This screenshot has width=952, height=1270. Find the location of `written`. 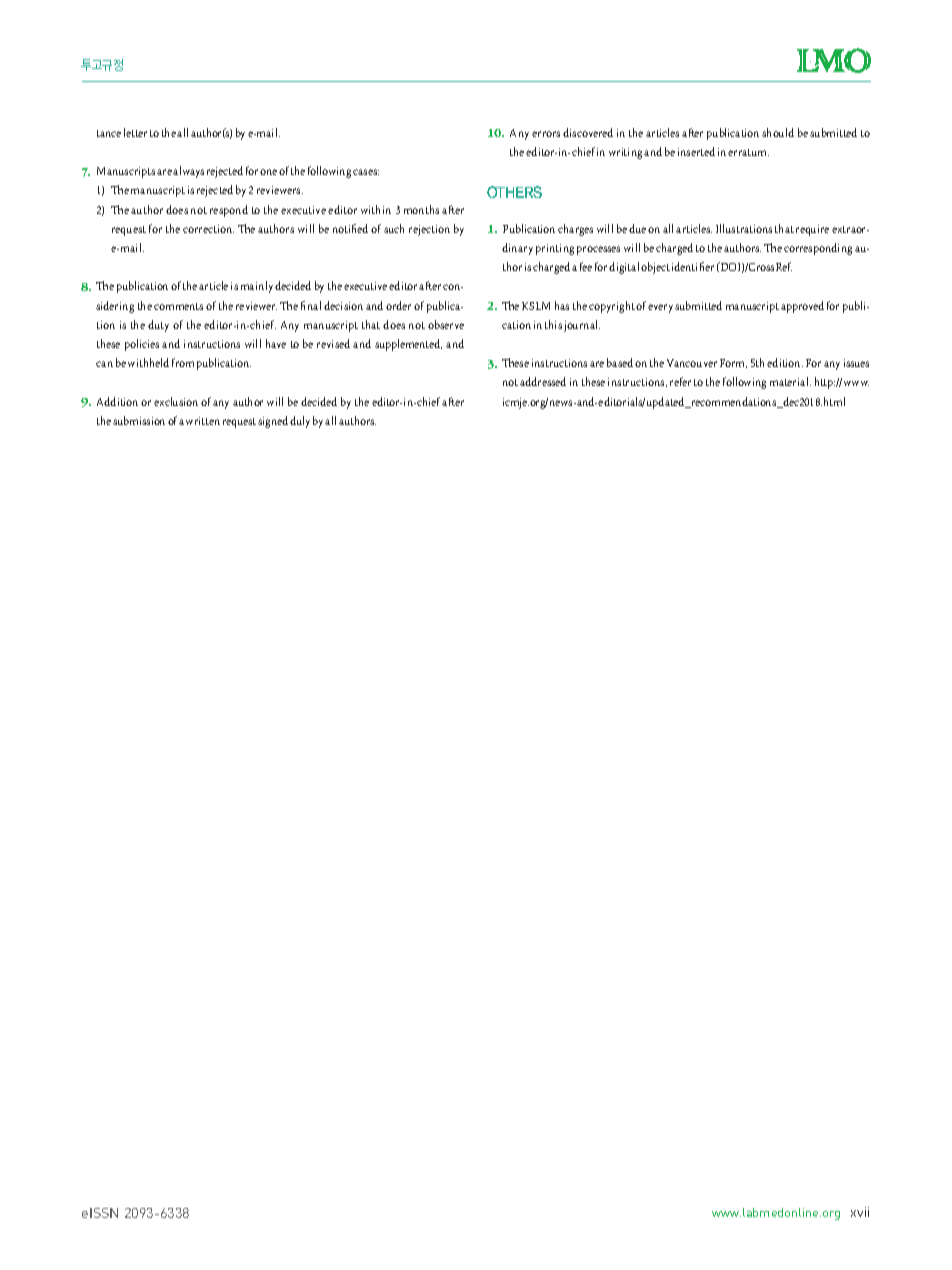

written is located at coordinates (203, 421).
